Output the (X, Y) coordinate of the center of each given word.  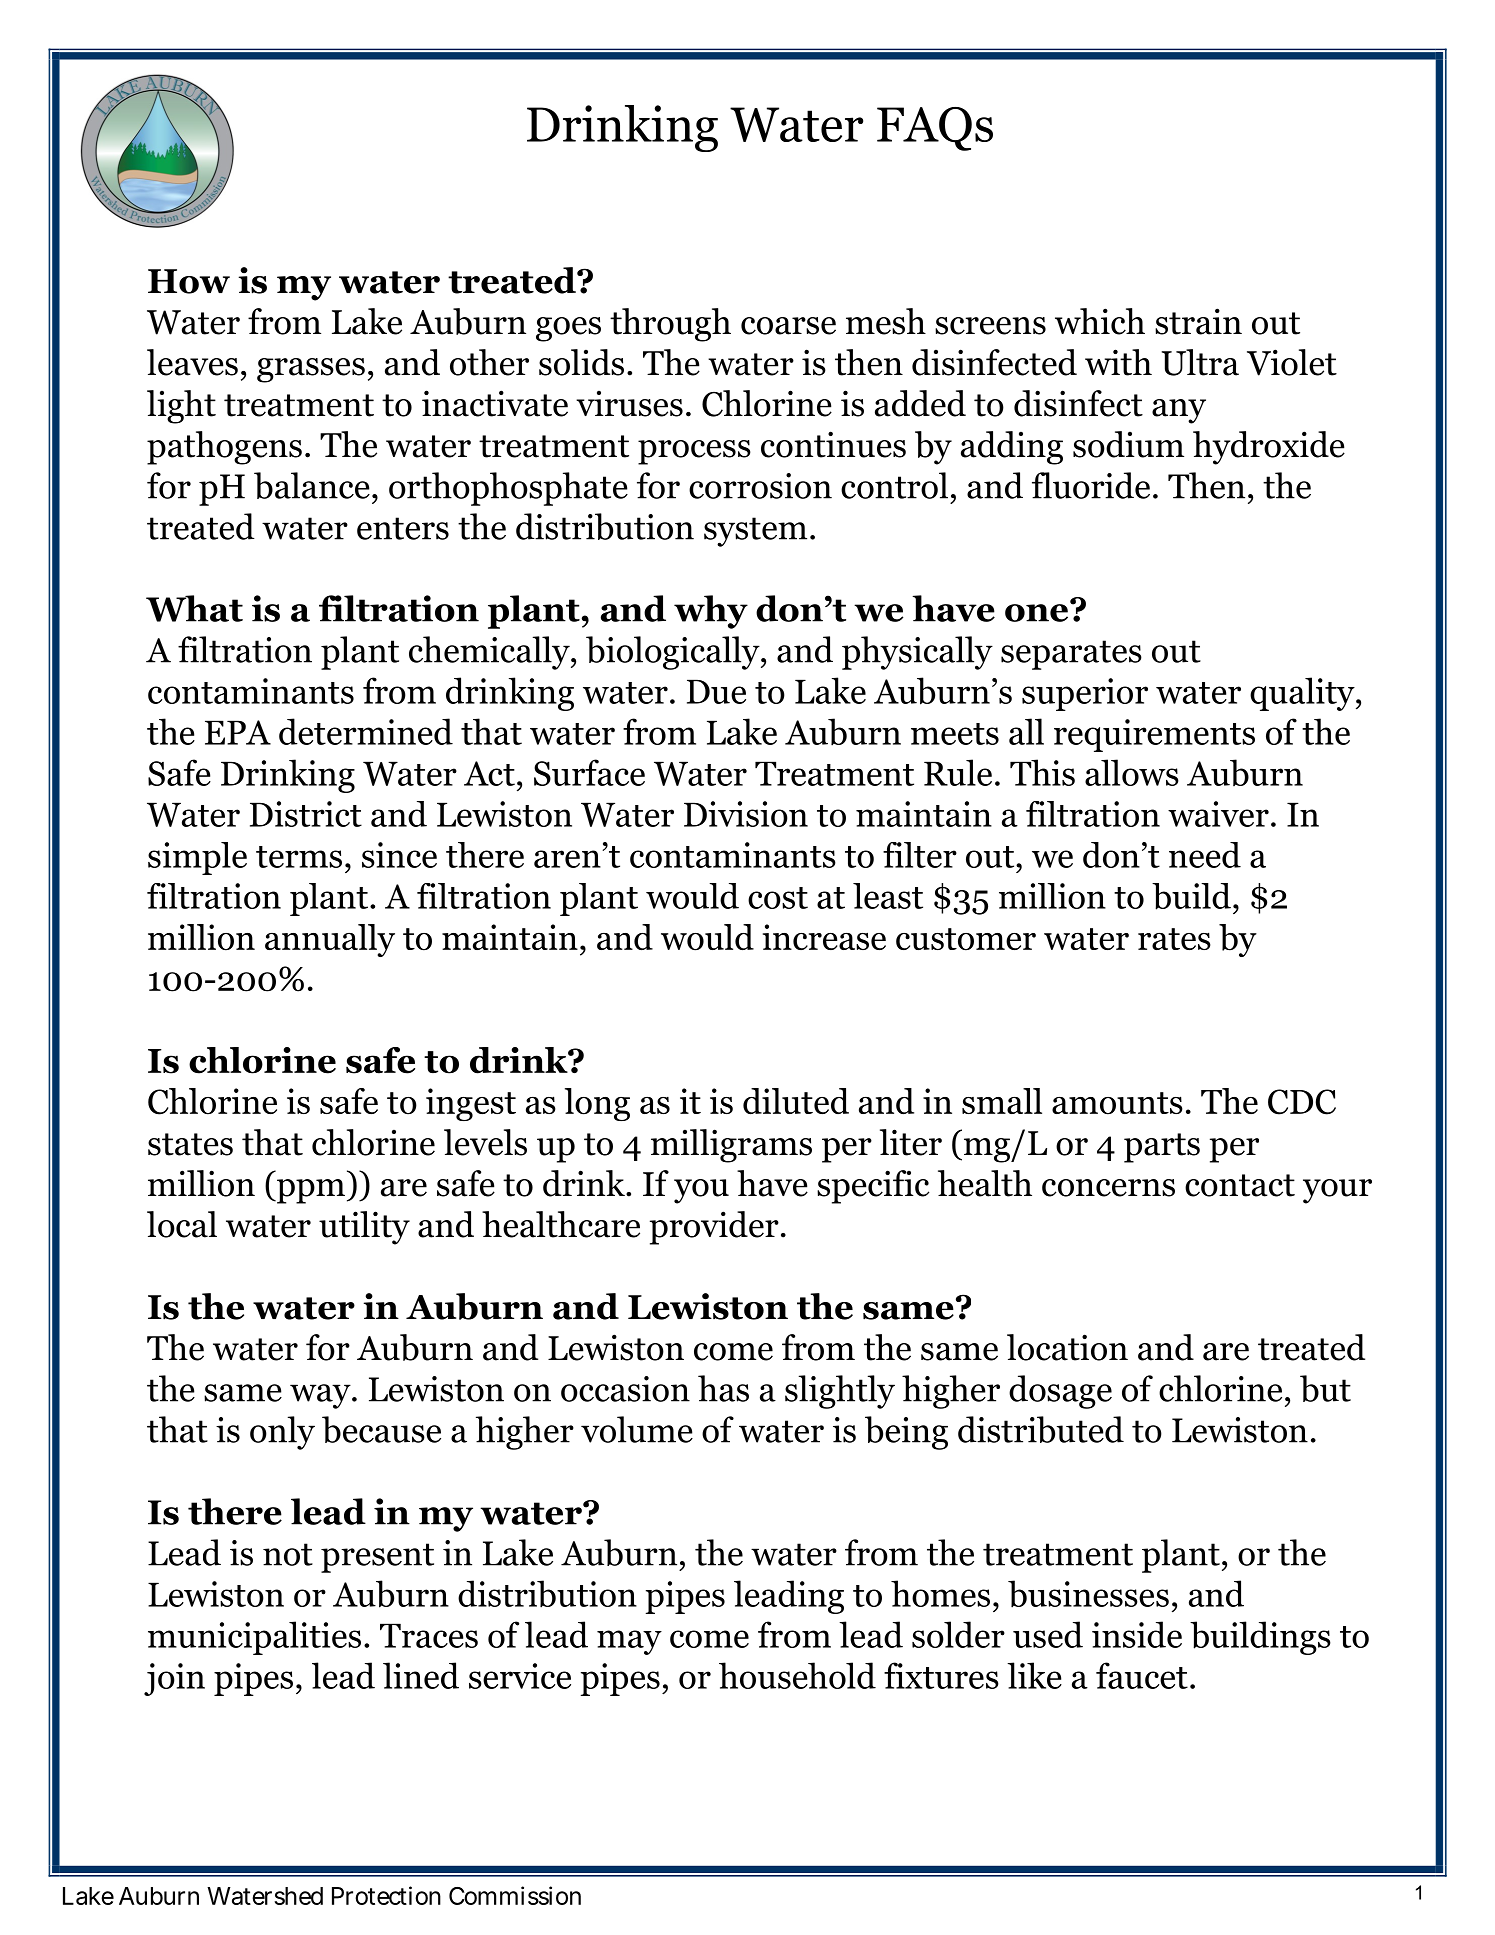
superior (1085, 694)
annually (330, 940)
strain (1198, 321)
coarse (788, 326)
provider (714, 1228)
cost (778, 898)
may (629, 1642)
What (194, 608)
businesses (1088, 1594)
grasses (311, 370)
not (288, 1554)
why (711, 612)
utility (364, 1228)
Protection (386, 1895)
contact (1240, 1185)
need (1205, 855)
